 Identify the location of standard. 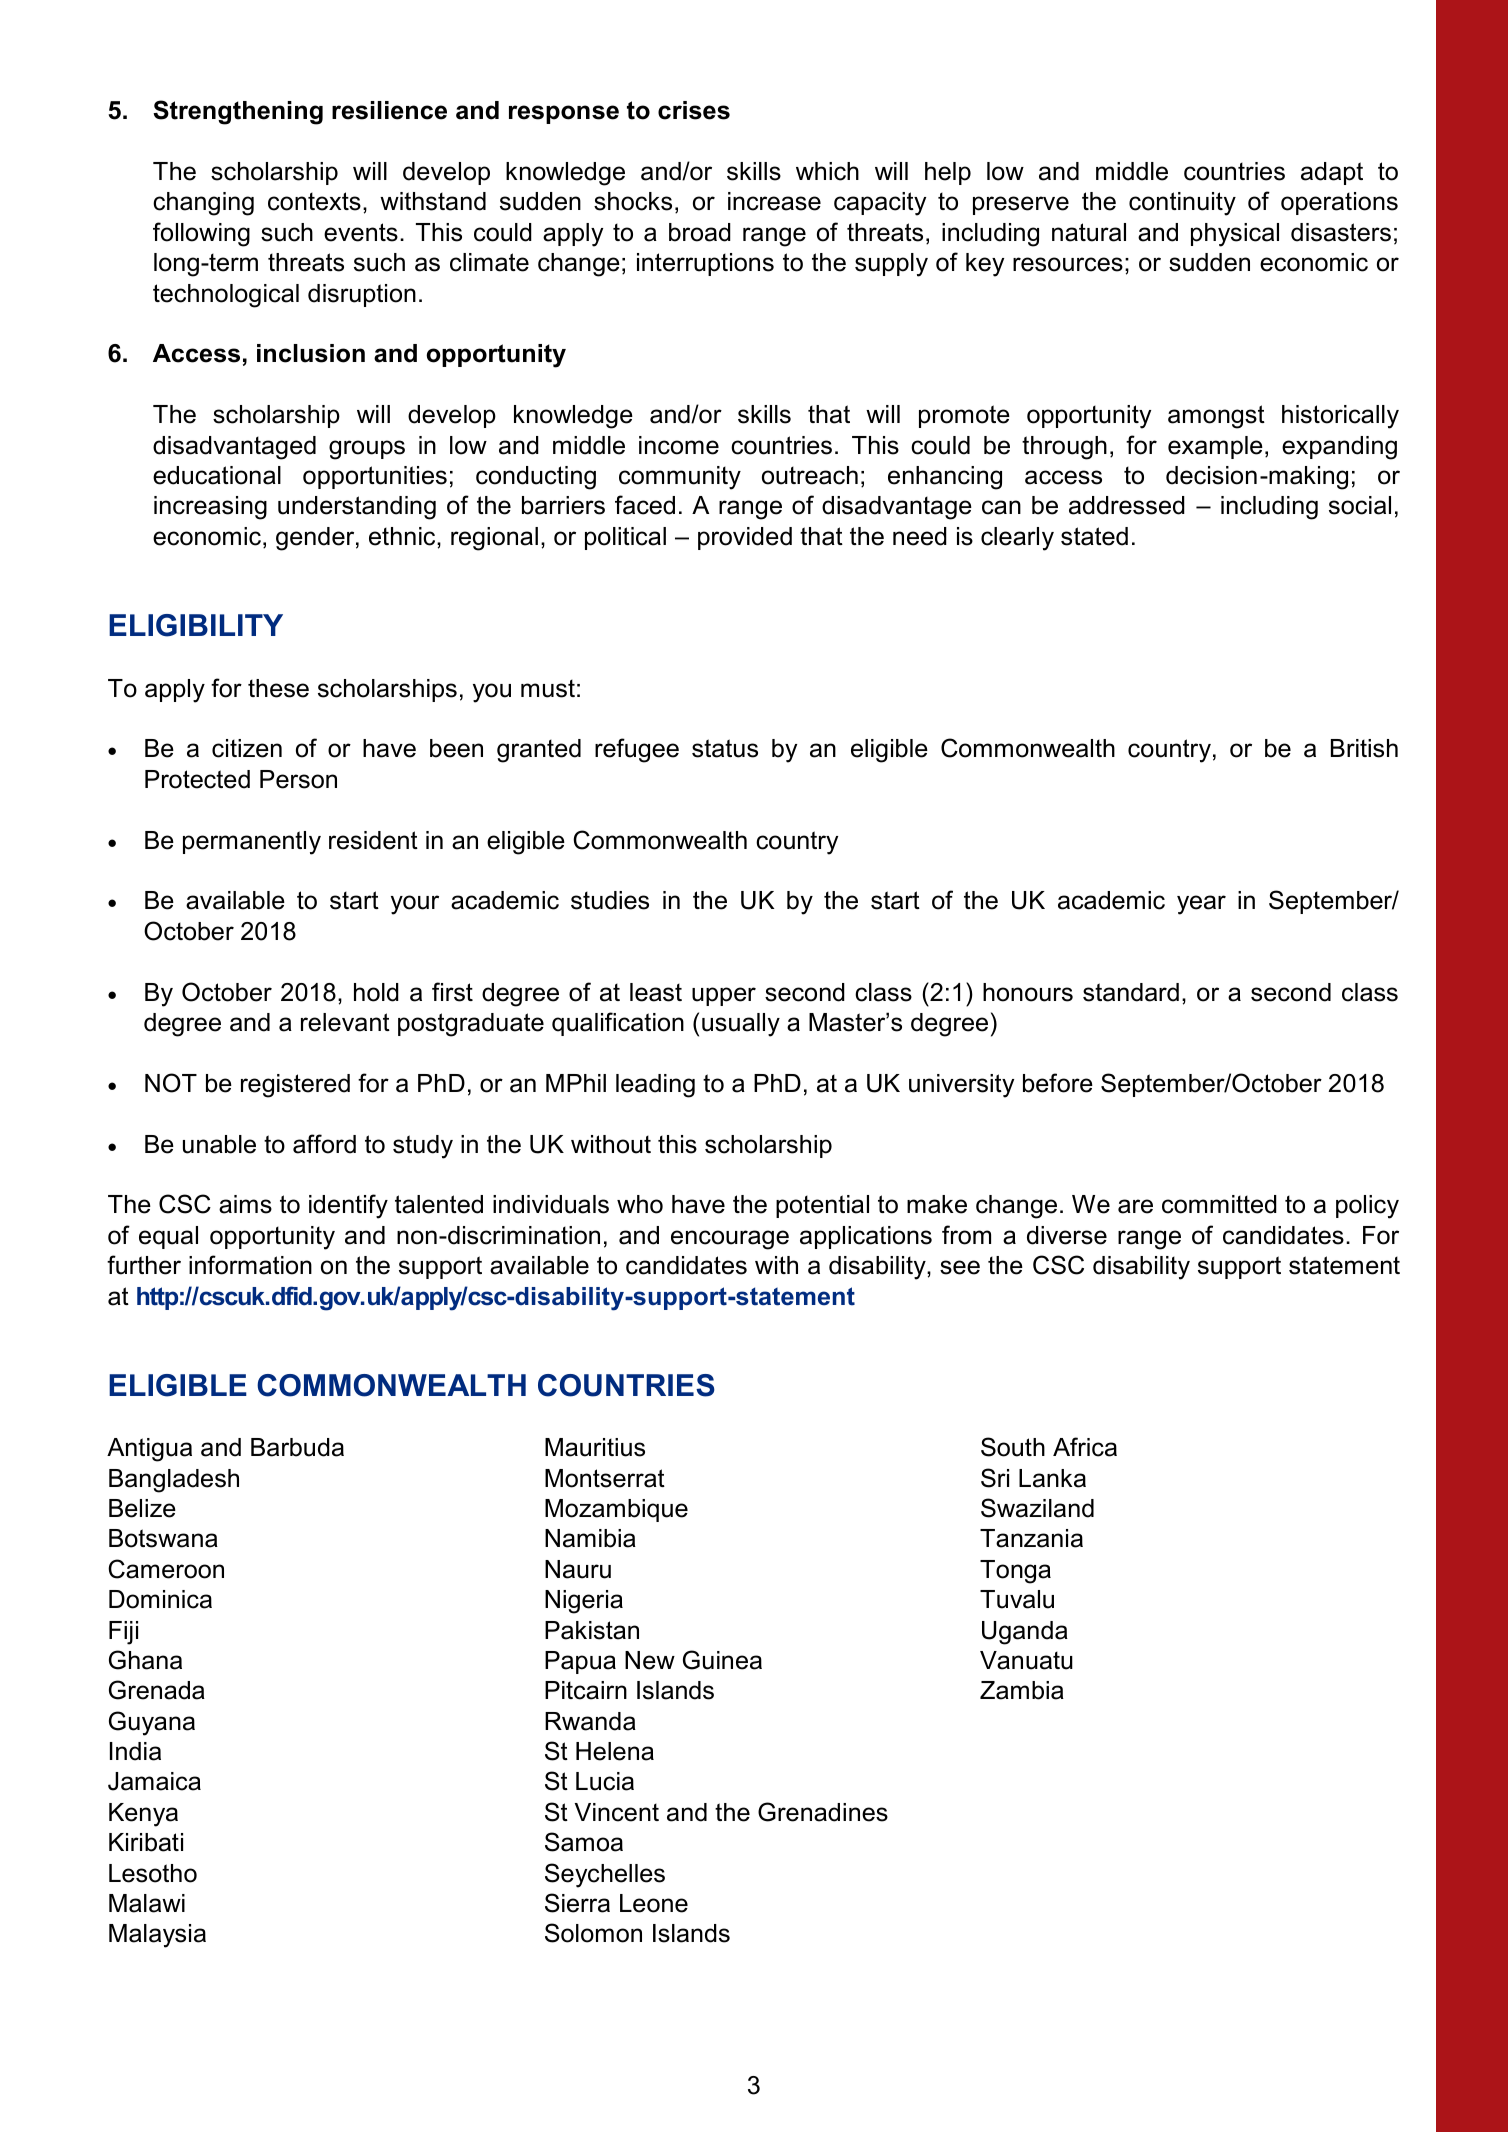
(1131, 992).
